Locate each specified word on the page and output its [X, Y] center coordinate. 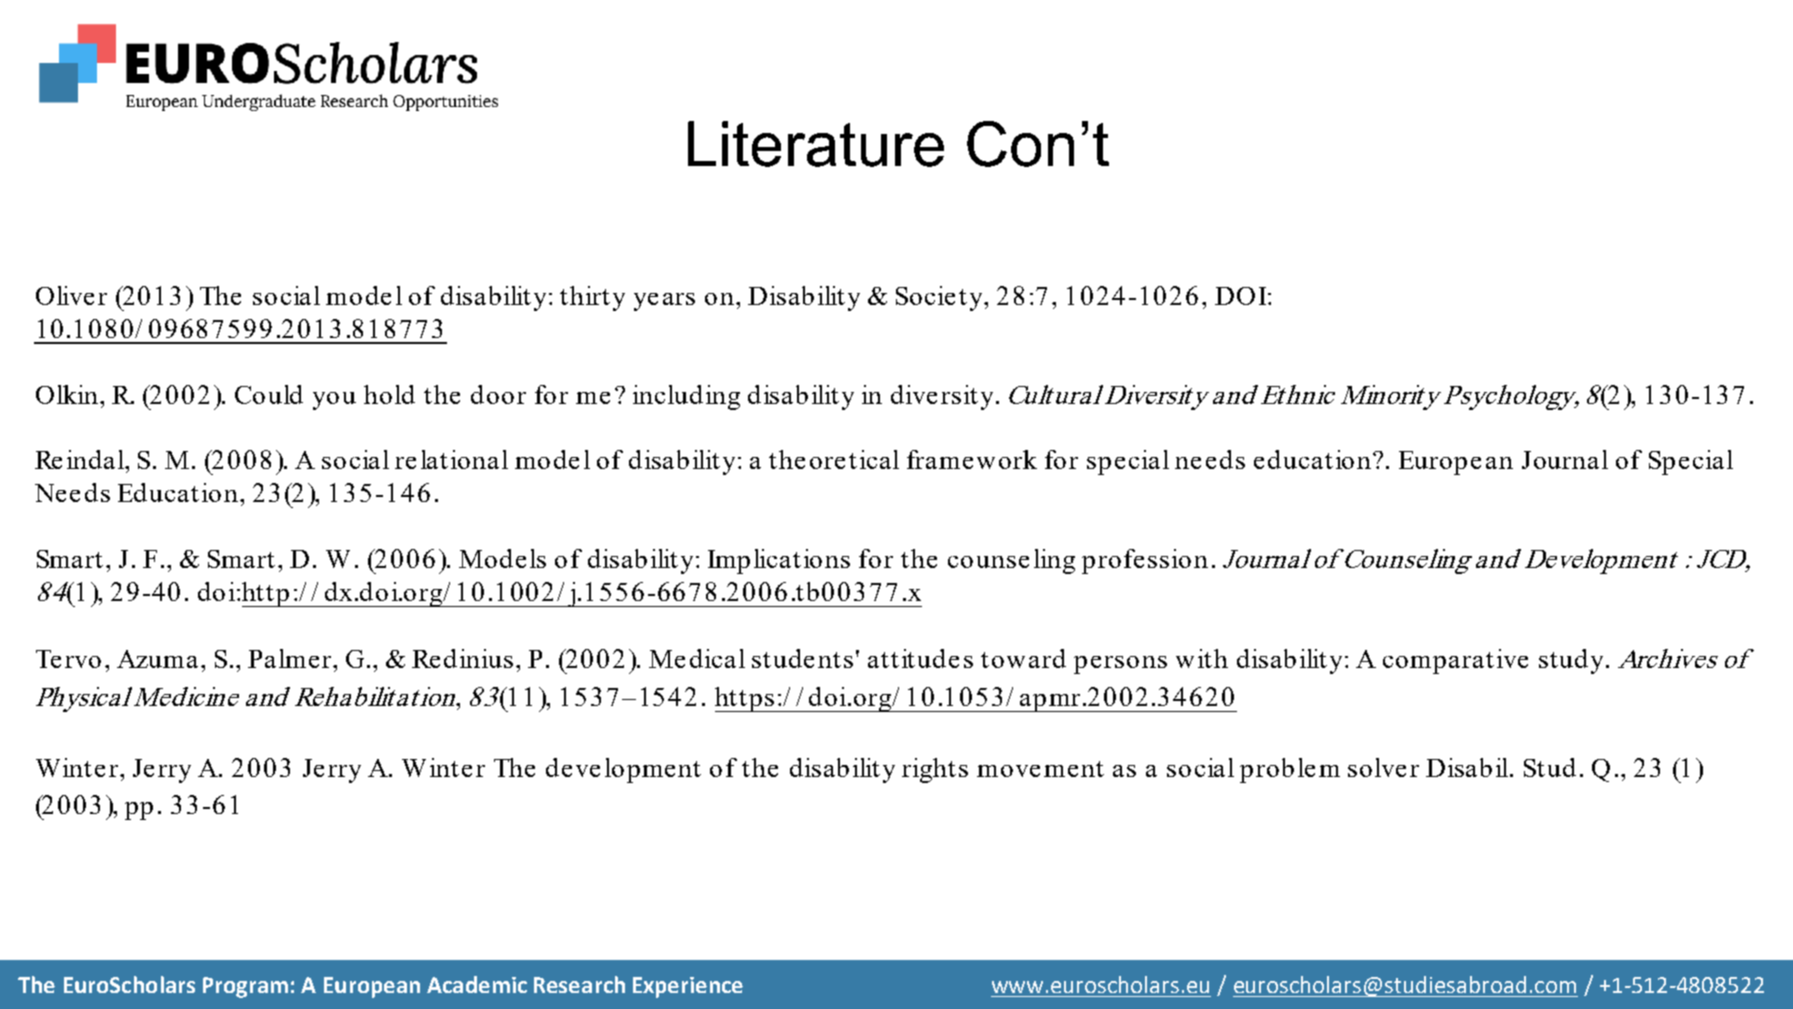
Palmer [291, 658]
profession [1145, 561]
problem [1290, 770]
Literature [816, 144]
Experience [688, 987]
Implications [779, 561]
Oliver [71, 295]
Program [245, 987]
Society [941, 298]
